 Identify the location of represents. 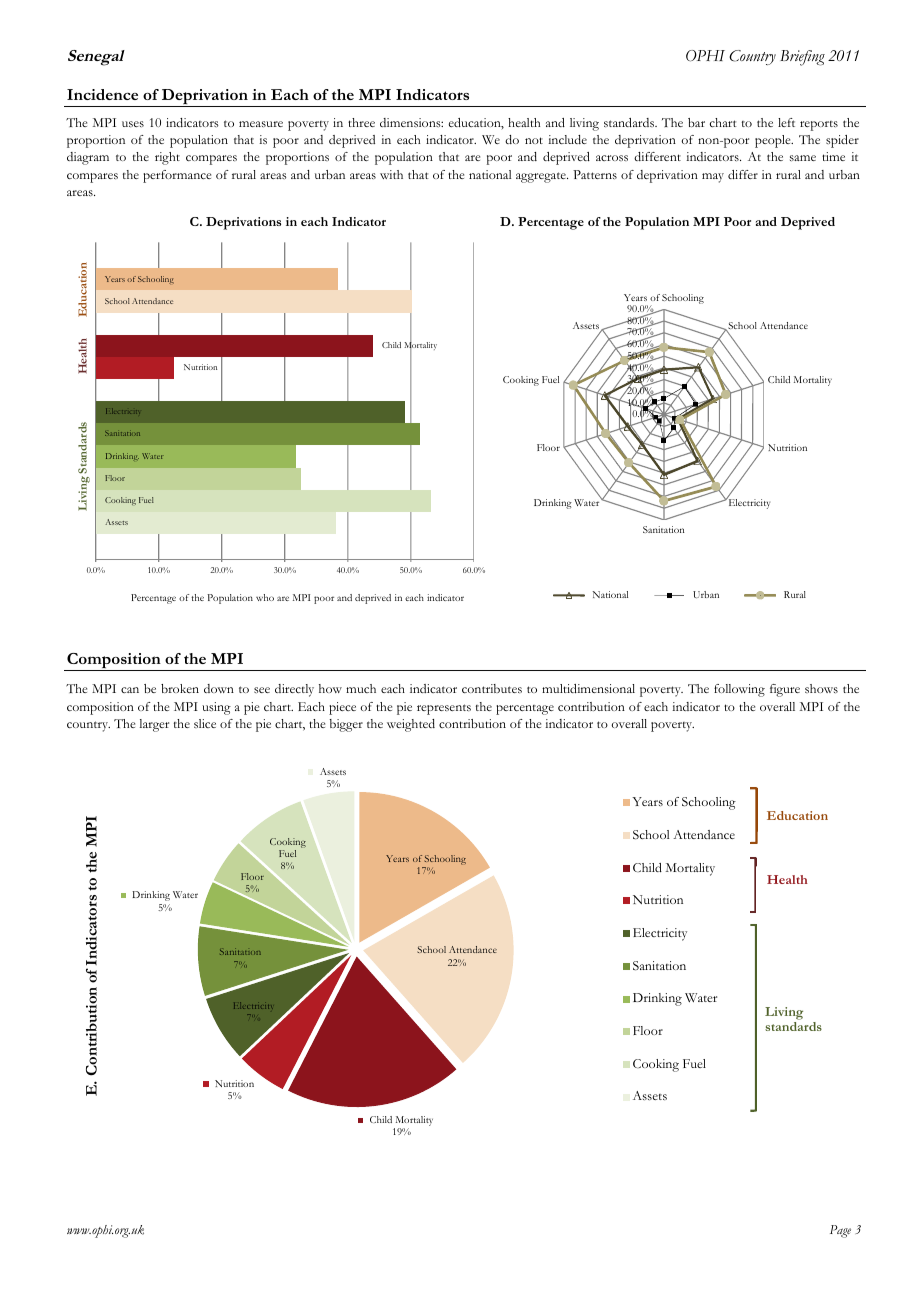
(444, 709).
